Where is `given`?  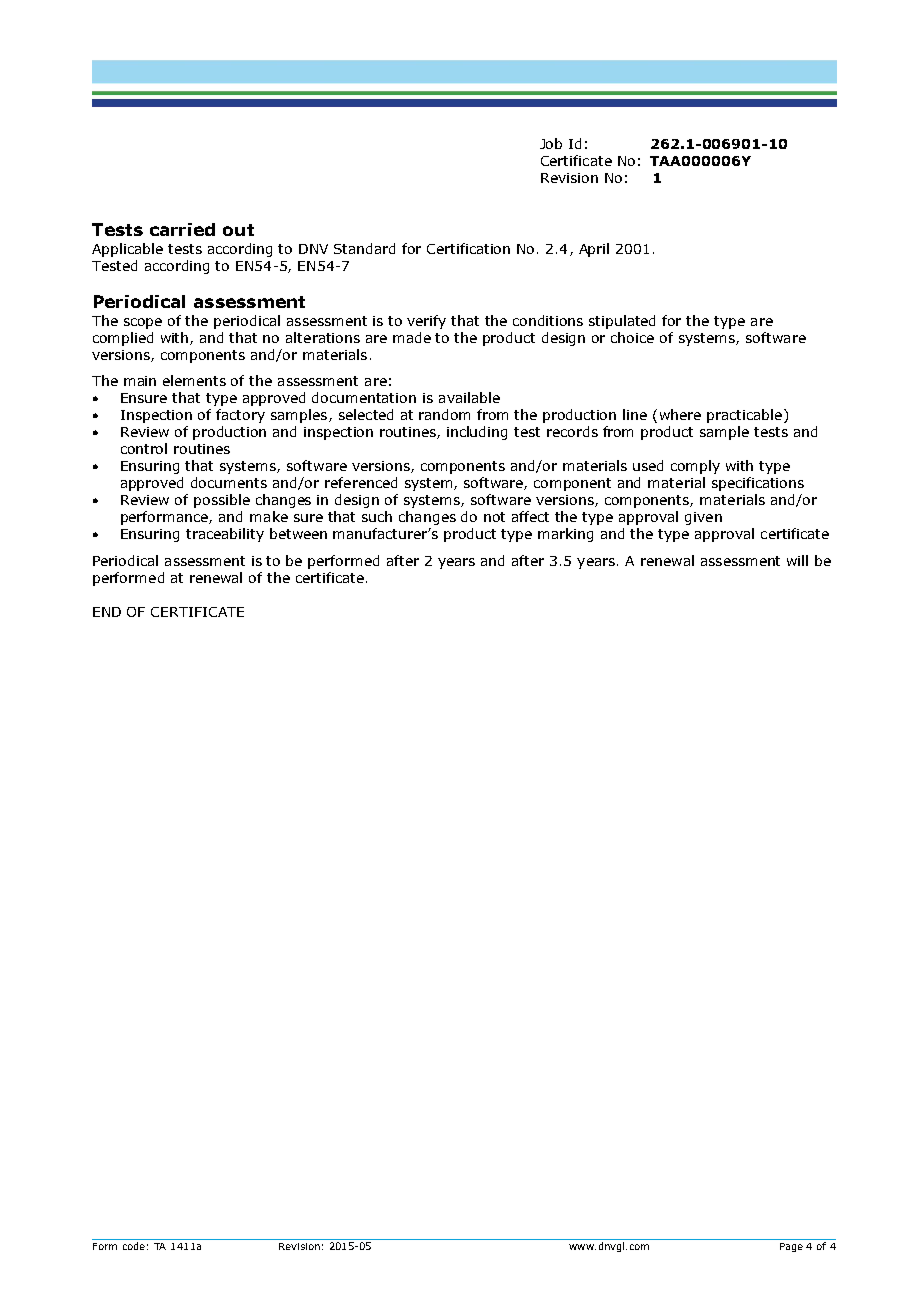 given is located at coordinates (703, 518).
